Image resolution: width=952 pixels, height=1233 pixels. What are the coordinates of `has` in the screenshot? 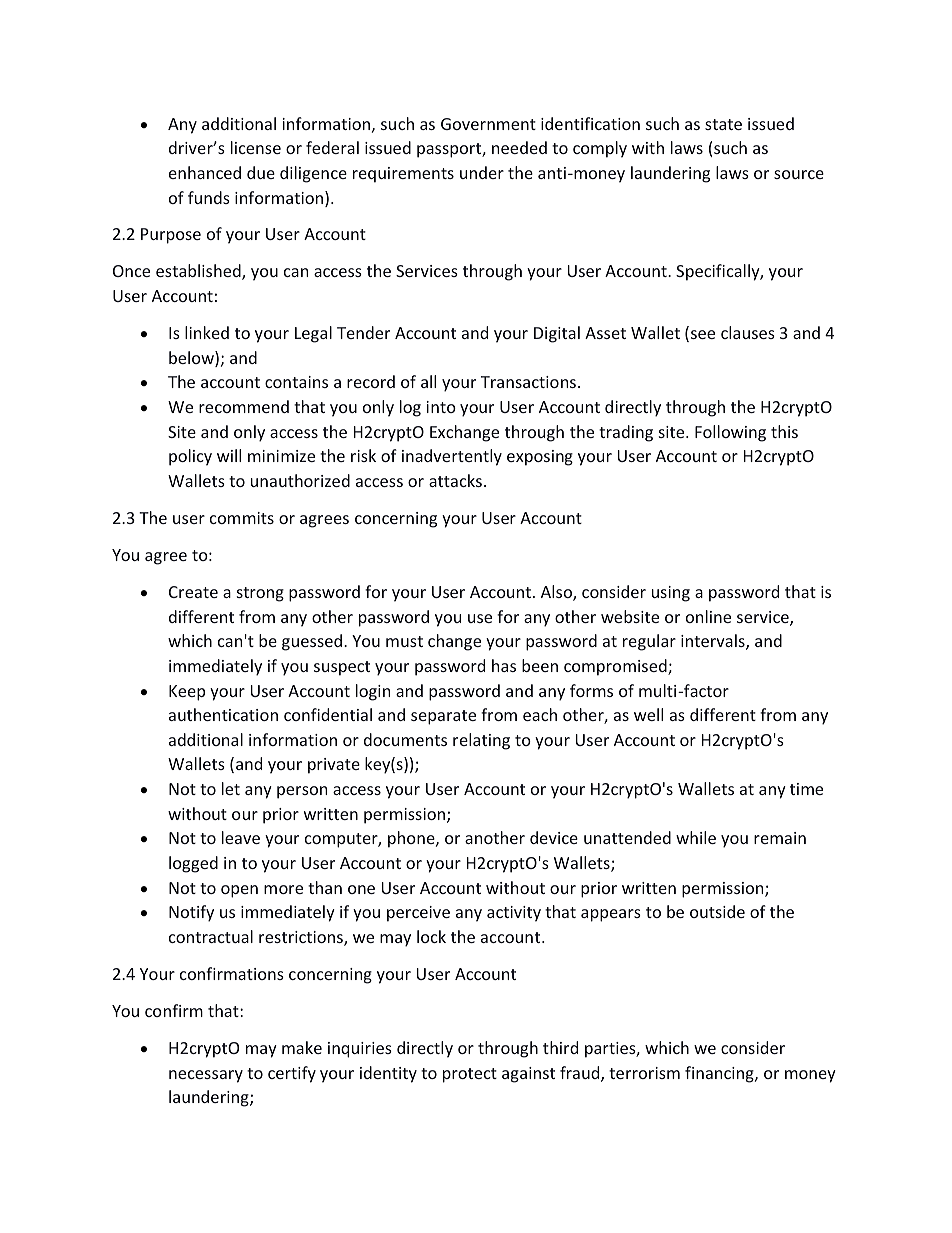 It's located at (504, 665).
